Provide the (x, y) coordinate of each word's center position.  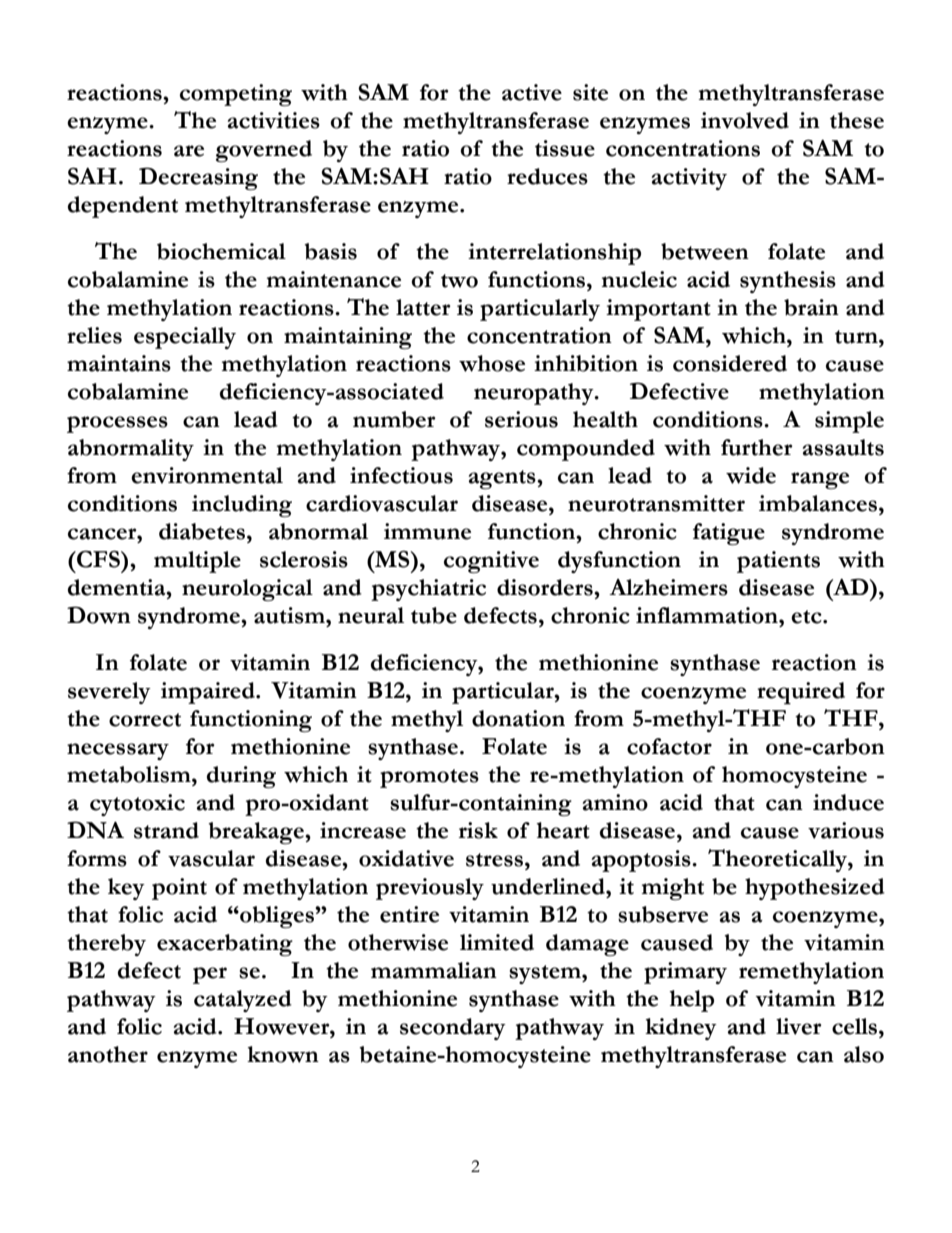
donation (518, 718)
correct (145, 720)
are (189, 151)
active (532, 92)
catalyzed (243, 1001)
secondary (453, 1029)
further (757, 447)
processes (117, 424)
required (801, 693)
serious (521, 419)
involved (745, 120)
